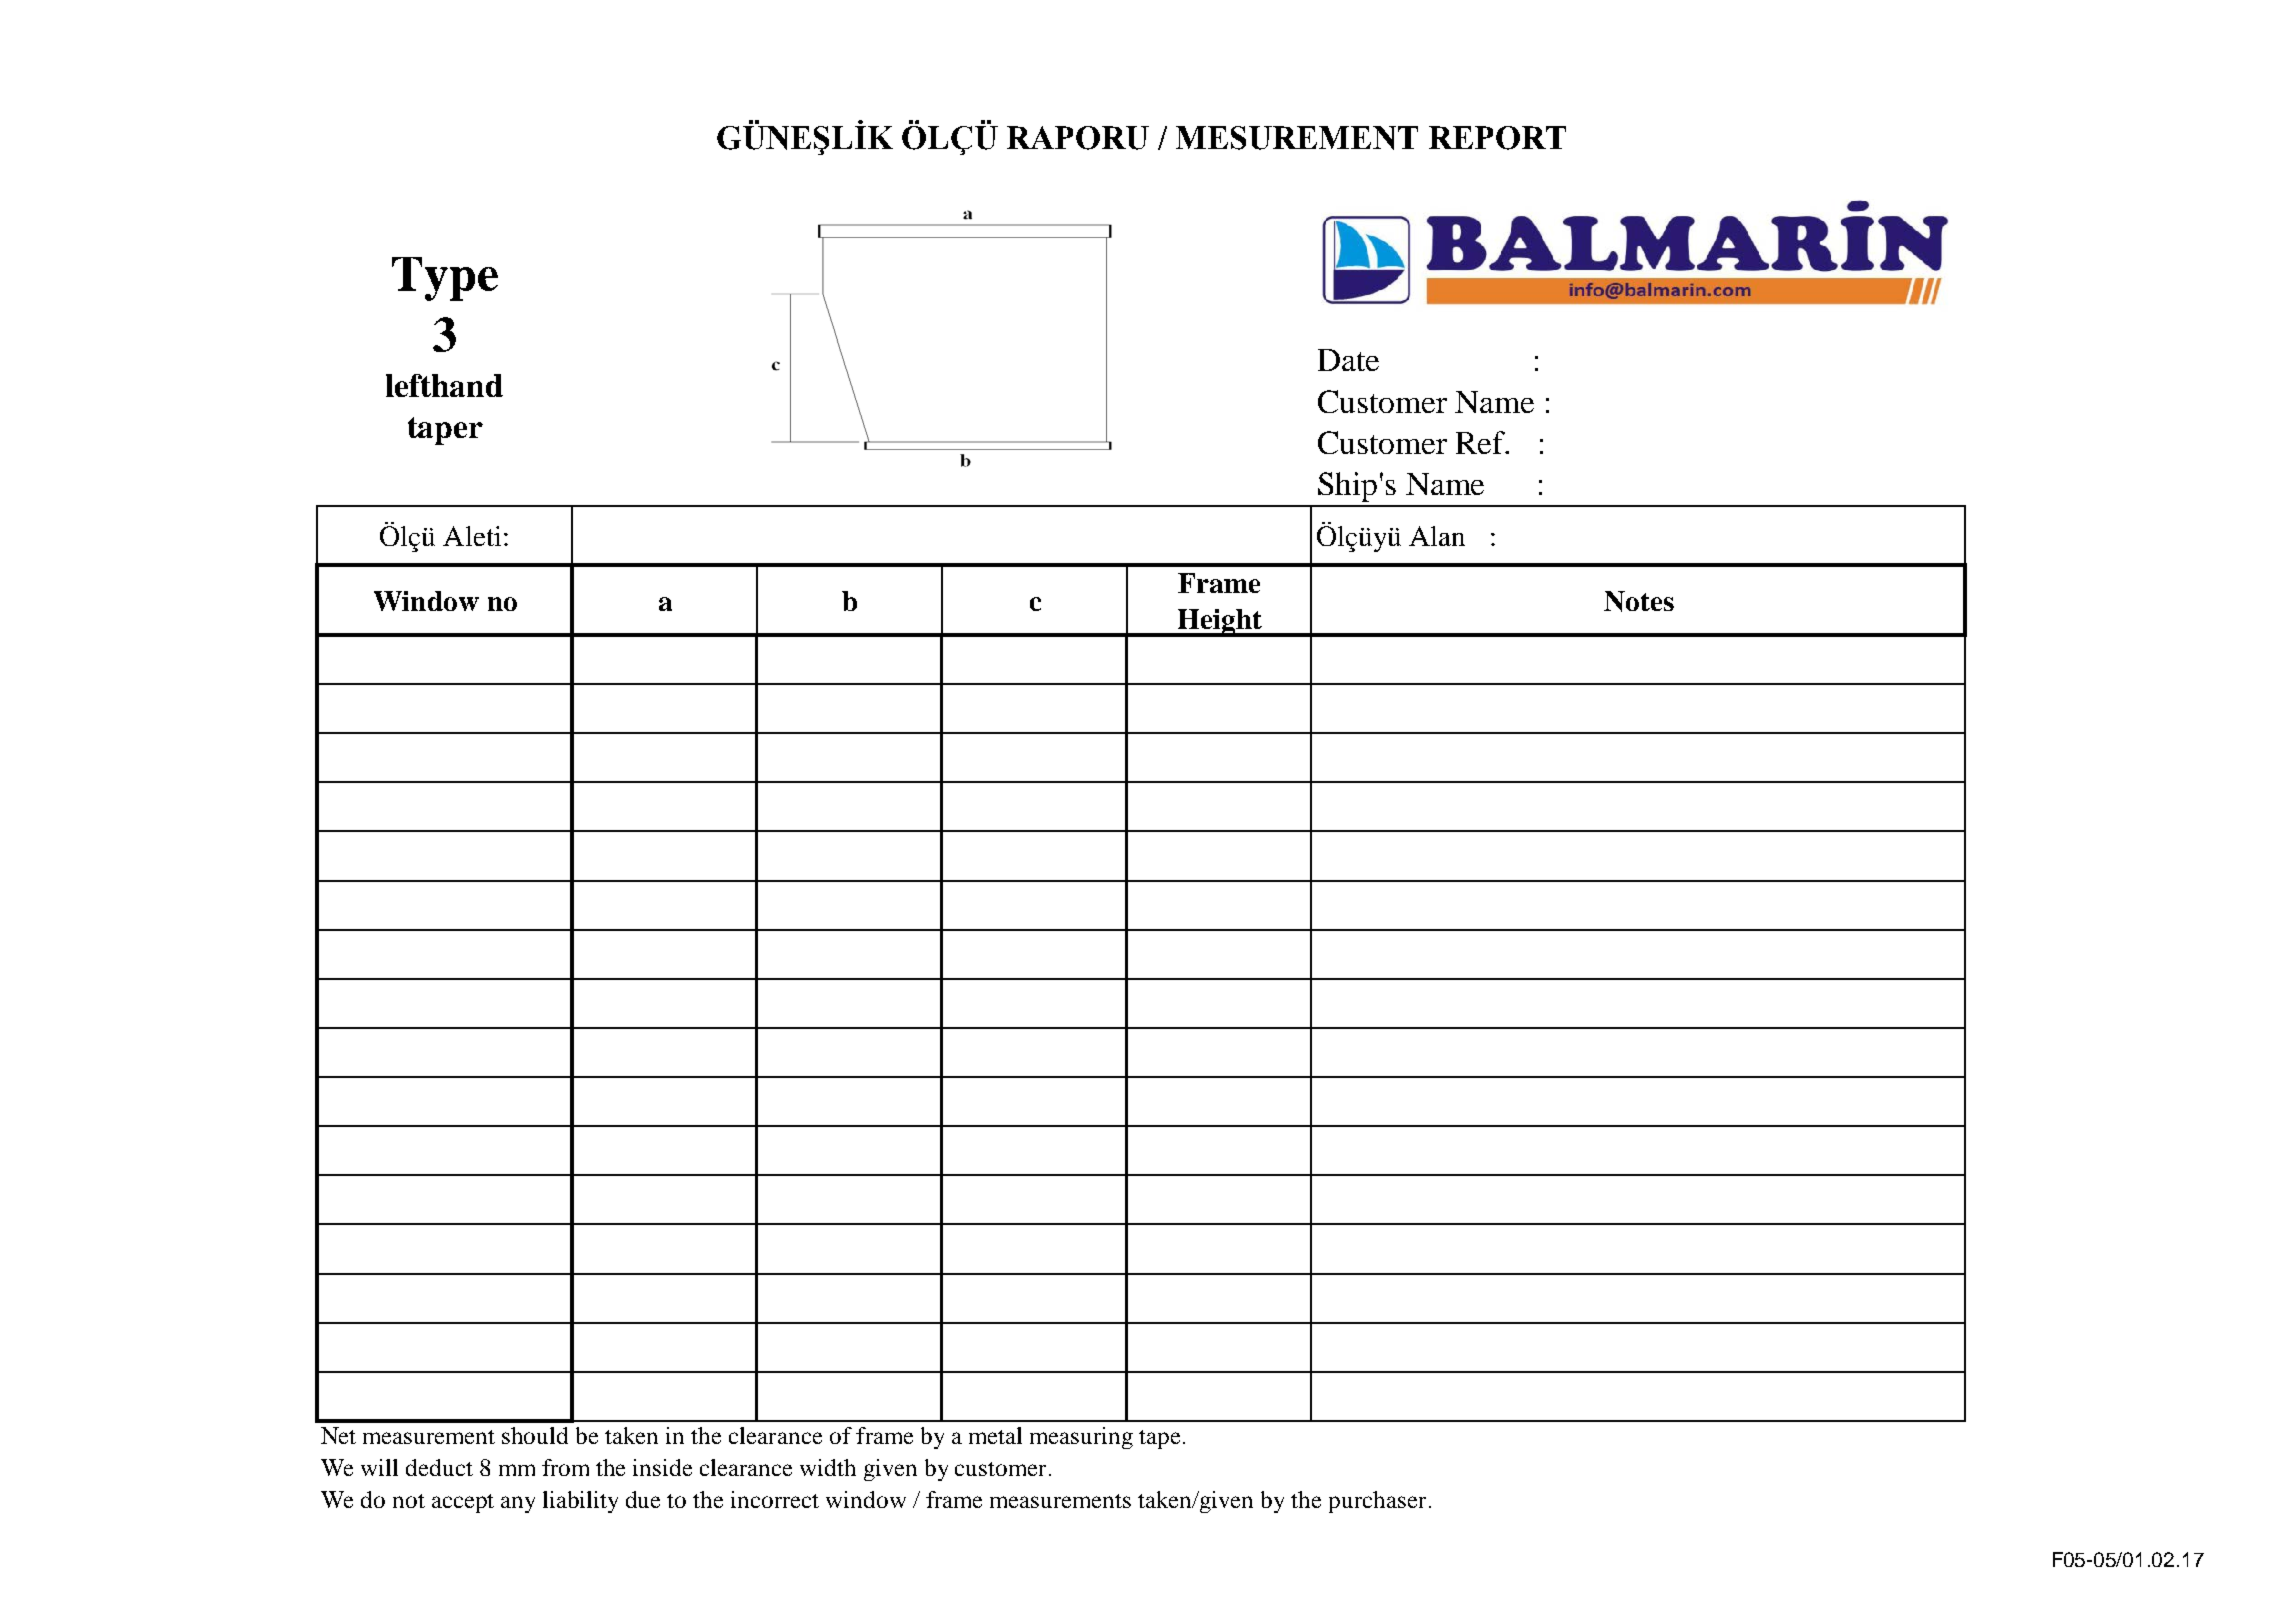 The image size is (2284, 1614). Describe the element at coordinates (995, 1435) in the screenshot. I see `metal` at that location.
